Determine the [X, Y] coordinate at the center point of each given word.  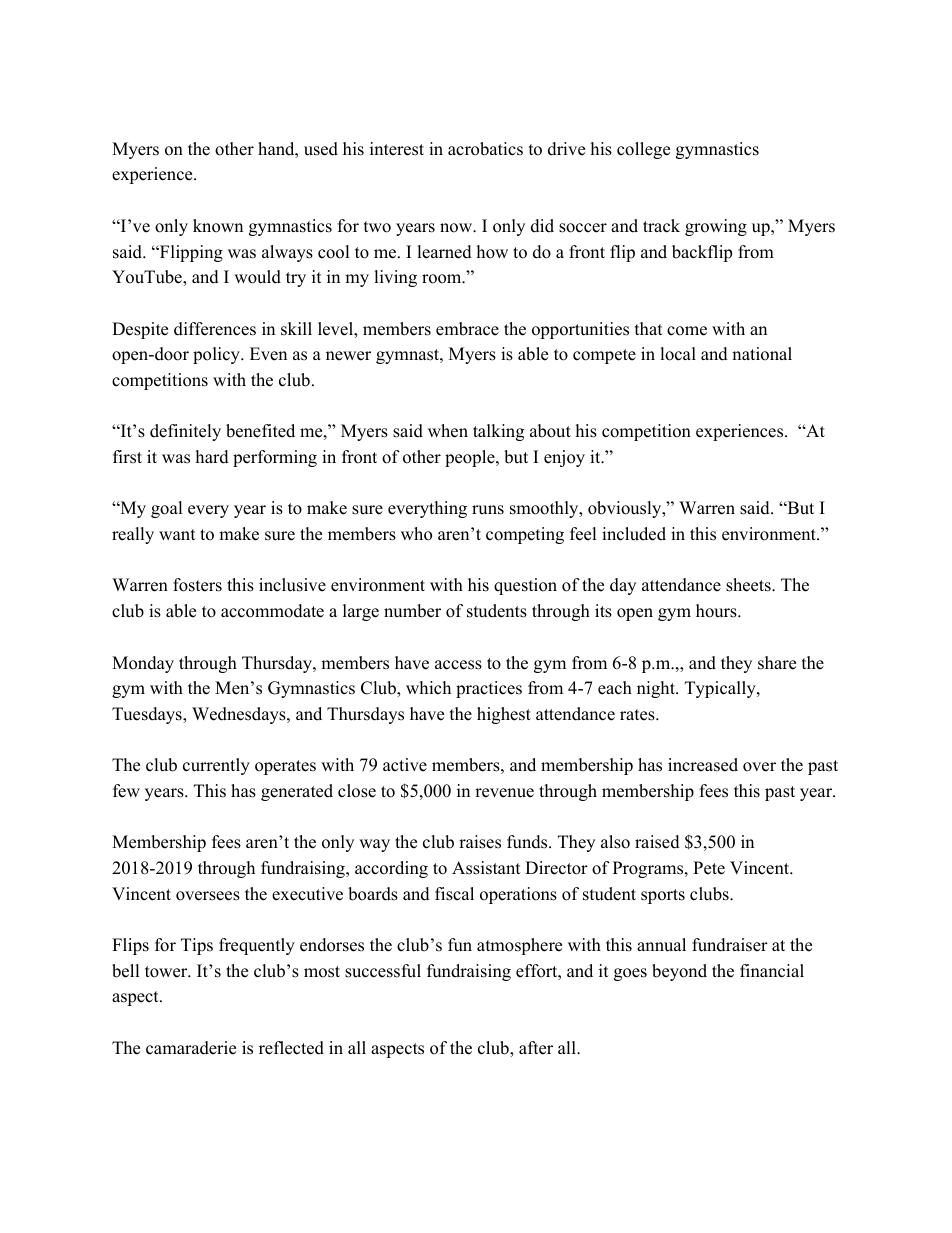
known [218, 226]
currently [216, 766]
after [536, 1048]
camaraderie [191, 1048]
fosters [197, 585]
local [678, 354]
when [448, 431]
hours [717, 611]
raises [480, 842]
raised [657, 842]
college [643, 150]
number [412, 611]
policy [217, 355]
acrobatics [485, 149]
